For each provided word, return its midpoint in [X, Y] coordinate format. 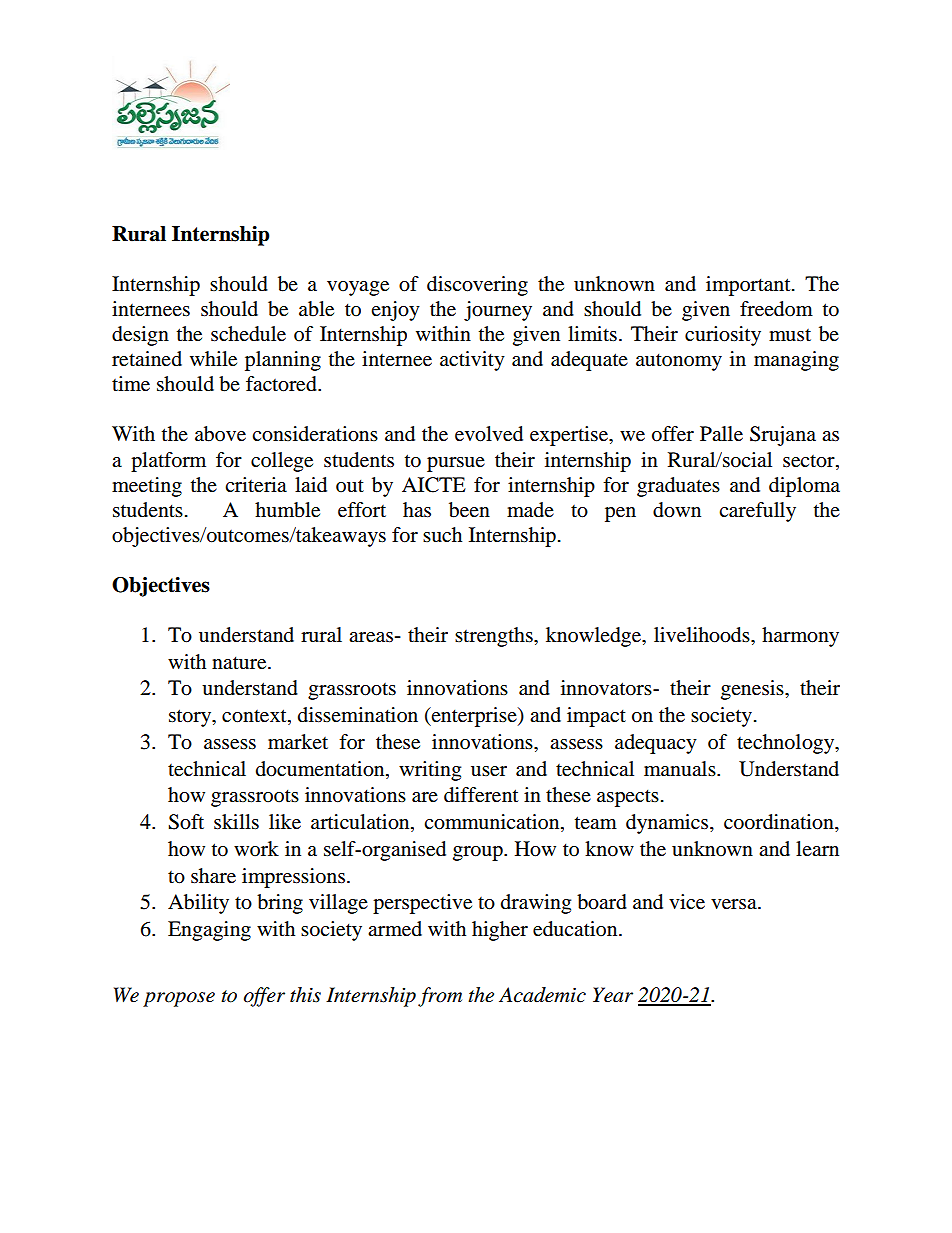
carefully [757, 512]
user [489, 771]
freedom [776, 309]
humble [287, 510]
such [442, 535]
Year [613, 995]
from [440, 997]
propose [179, 999]
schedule [248, 334]
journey [498, 311]
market [298, 741]
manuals [681, 769]
